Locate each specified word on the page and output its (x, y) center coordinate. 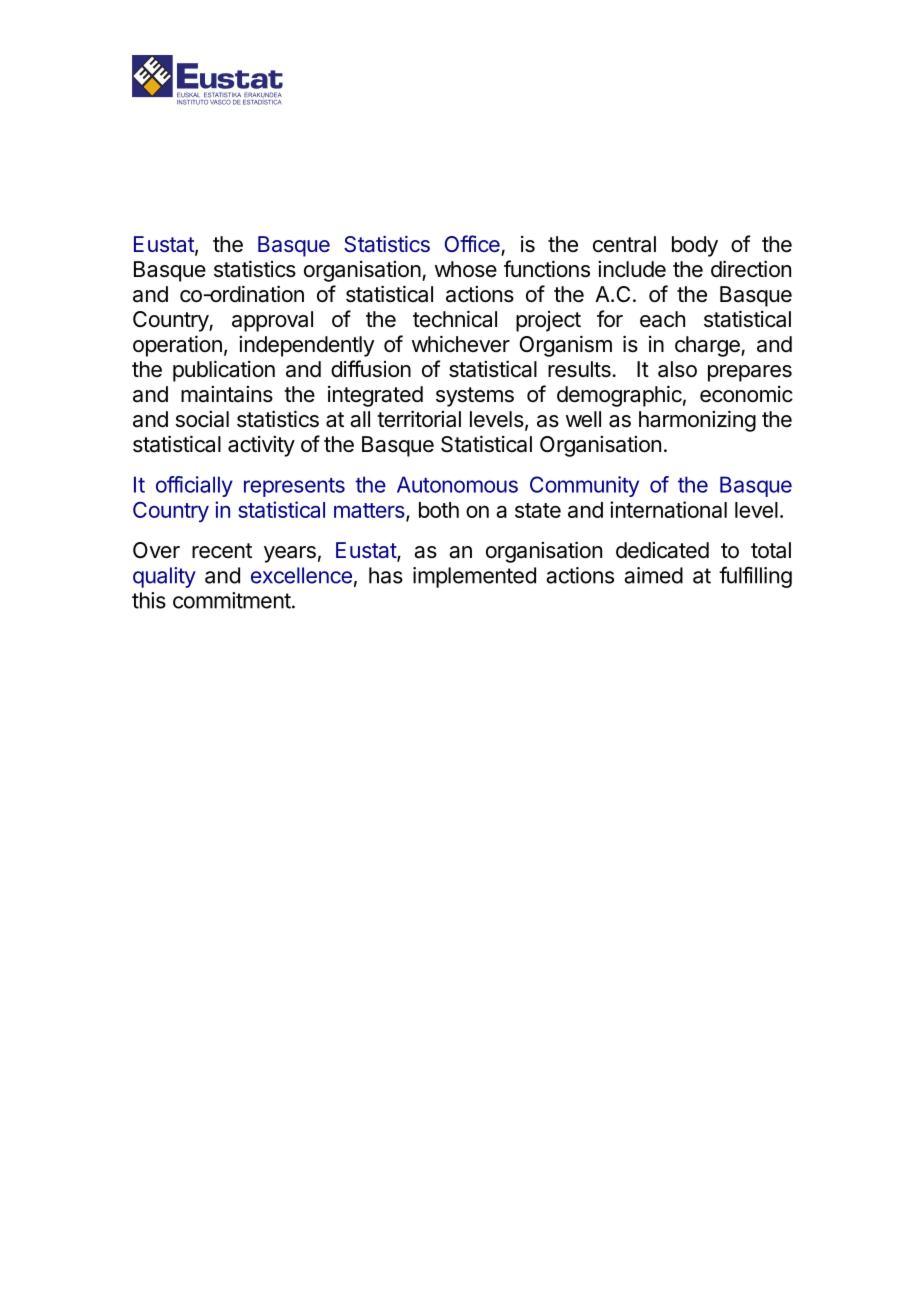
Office (472, 243)
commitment (232, 600)
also (677, 369)
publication (224, 371)
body (695, 246)
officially (194, 486)
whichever (461, 344)
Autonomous (457, 484)
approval (272, 321)
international (668, 509)
